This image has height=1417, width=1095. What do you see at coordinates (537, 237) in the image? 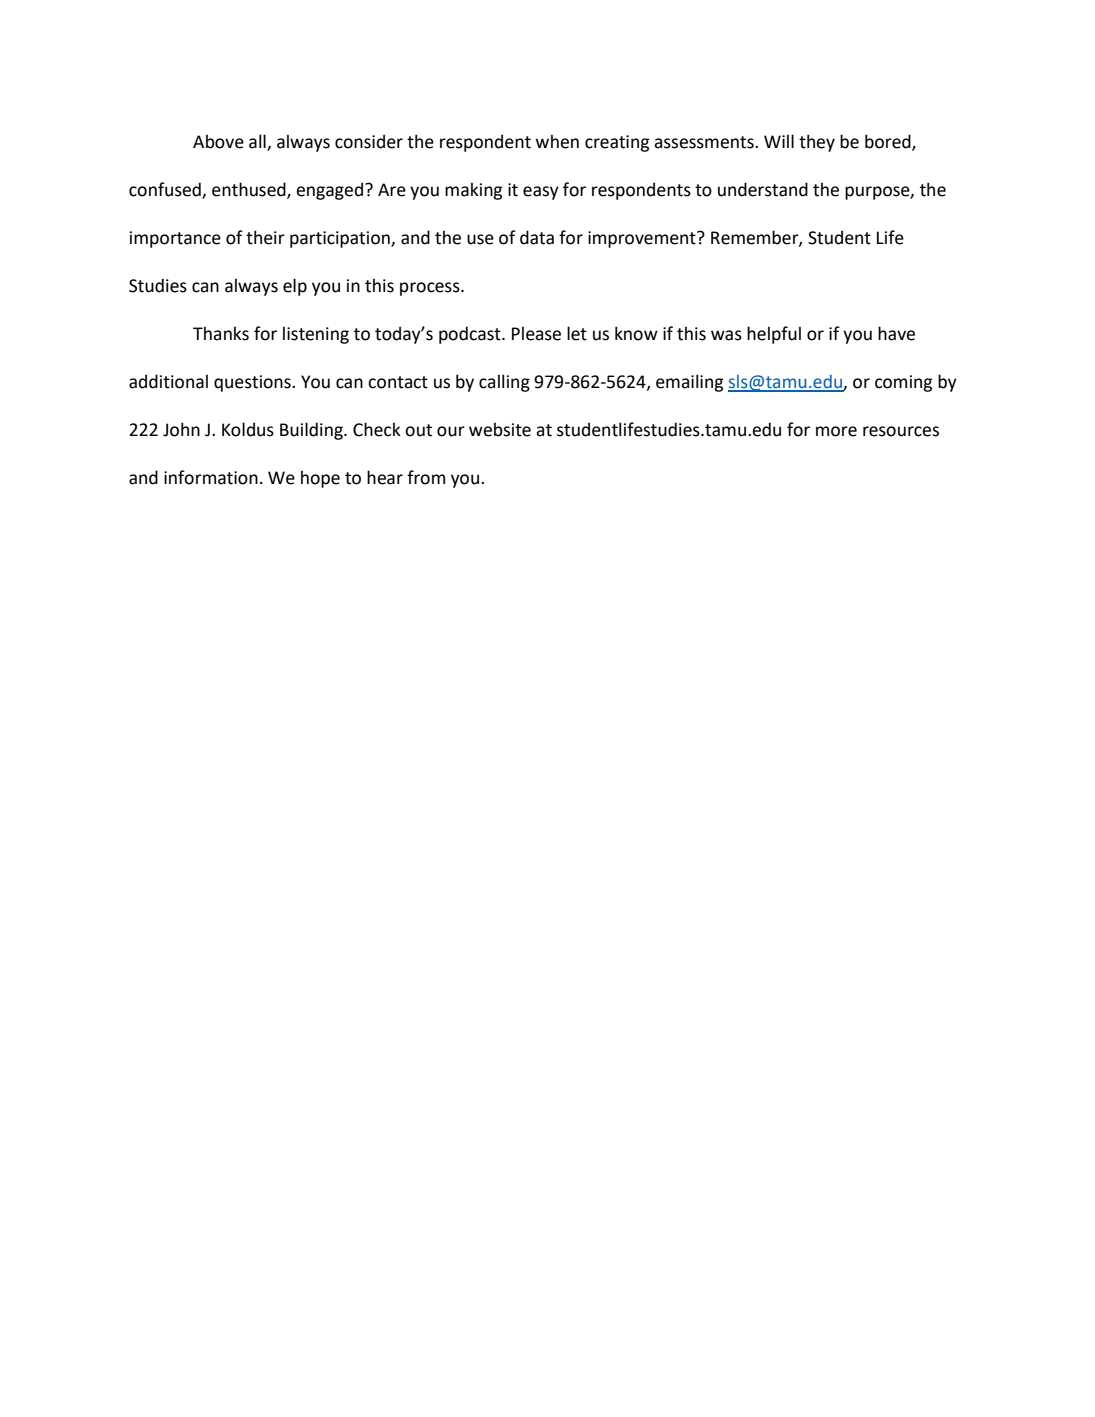
I see `data` at bounding box center [537, 237].
